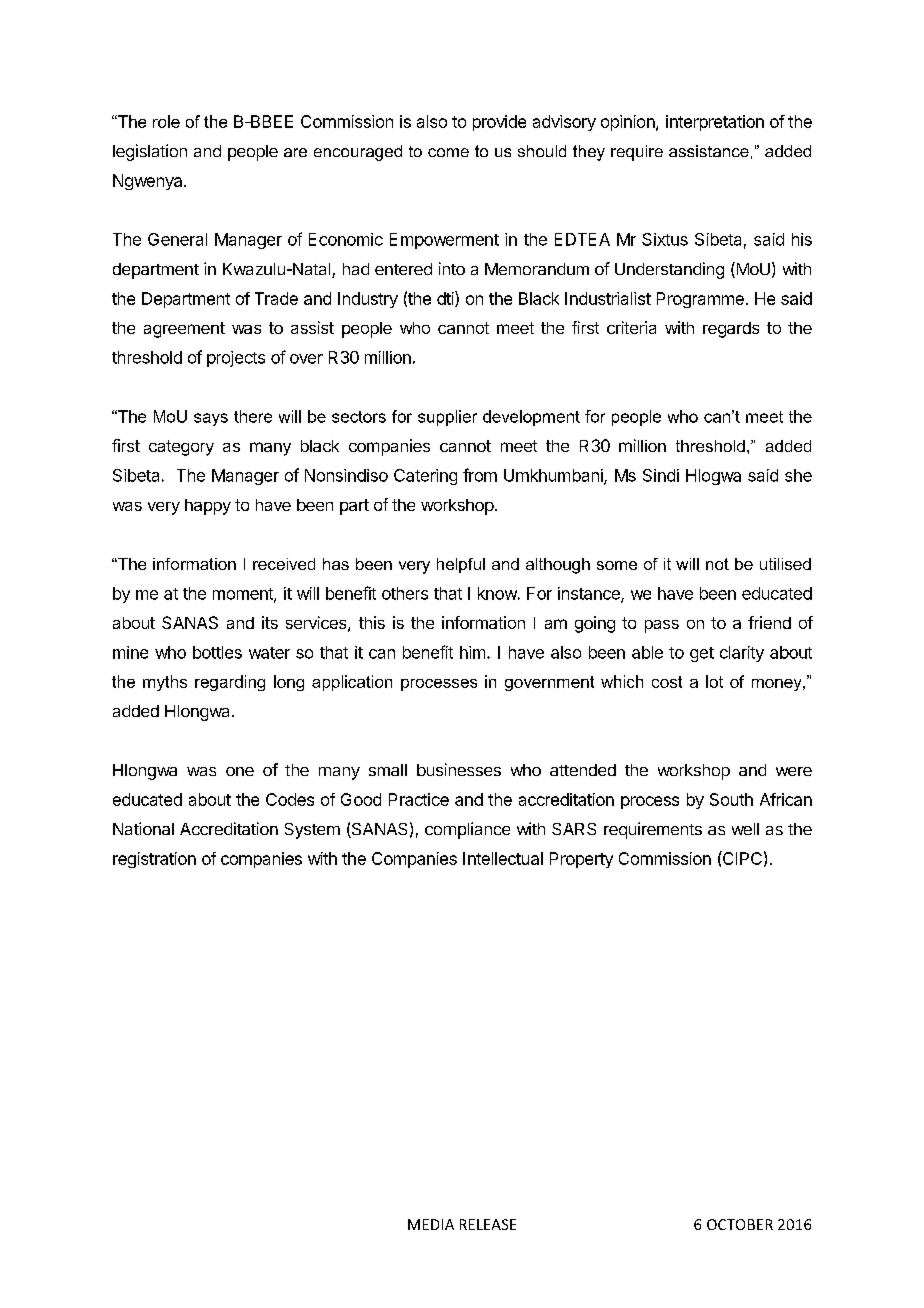  What do you see at coordinates (480, 475) in the page?
I see `from` at bounding box center [480, 475].
